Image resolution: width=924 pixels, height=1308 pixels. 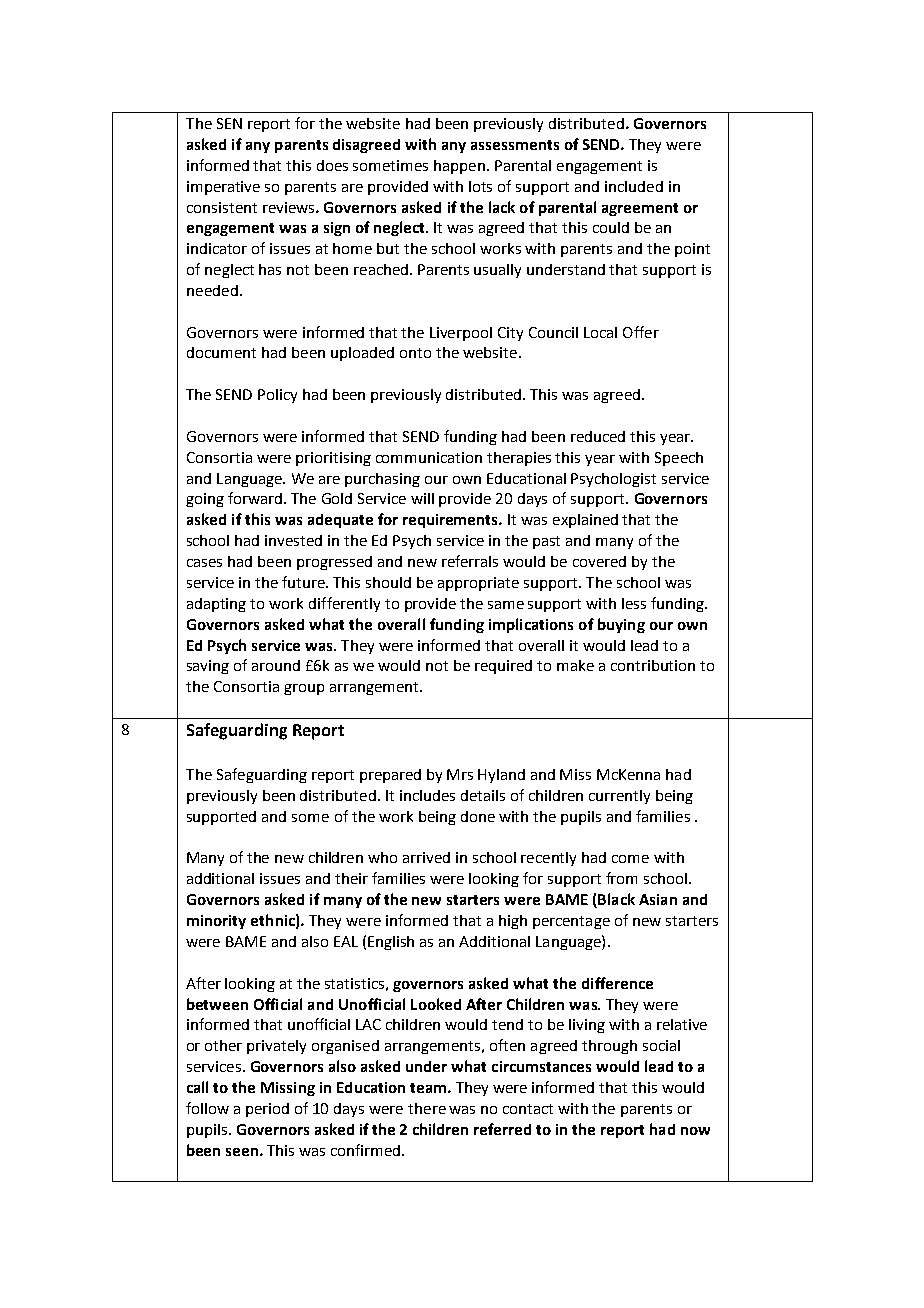 I want to click on reduced, so click(x=598, y=436).
